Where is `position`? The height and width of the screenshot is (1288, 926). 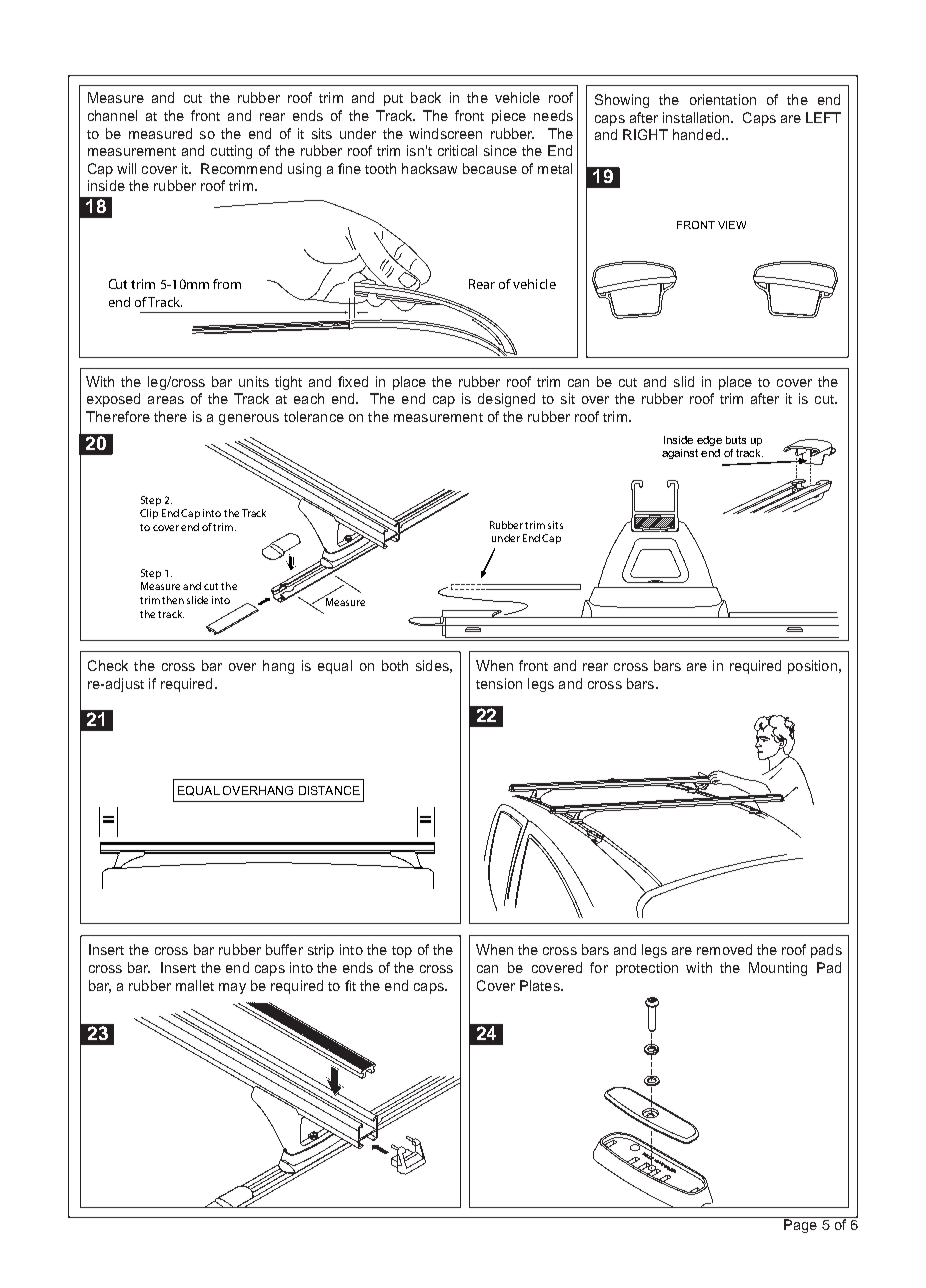
position is located at coordinates (812, 667).
